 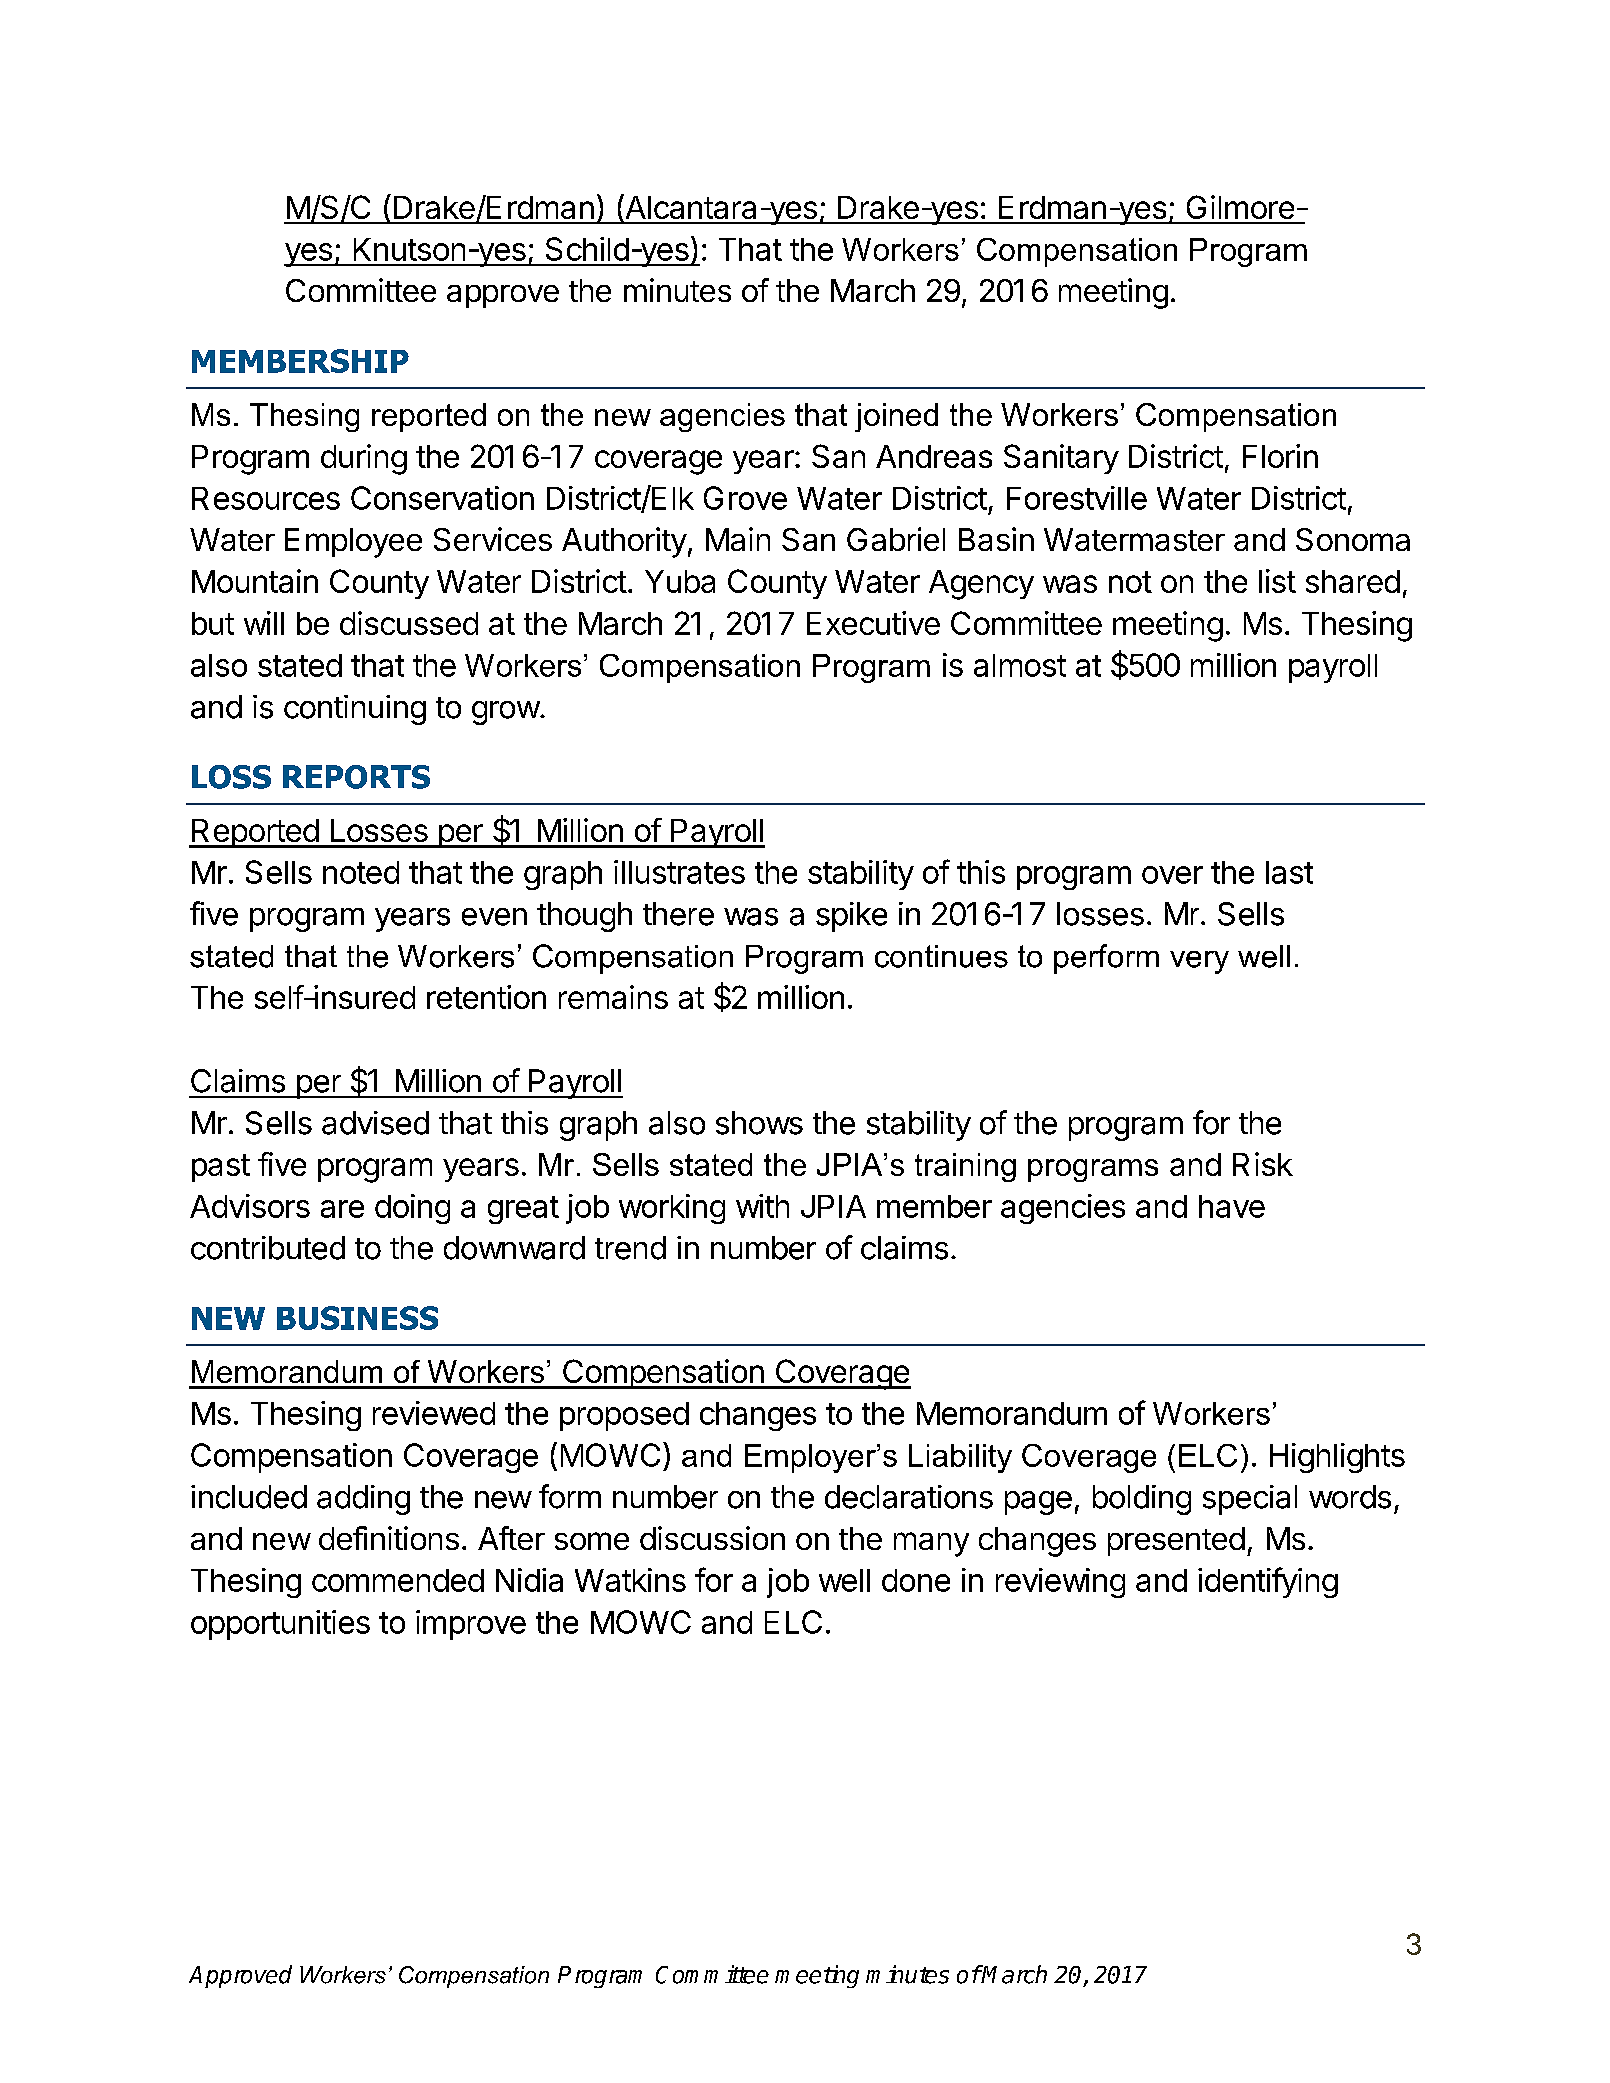 What do you see at coordinates (398, 1580) in the image?
I see `commended` at bounding box center [398, 1580].
